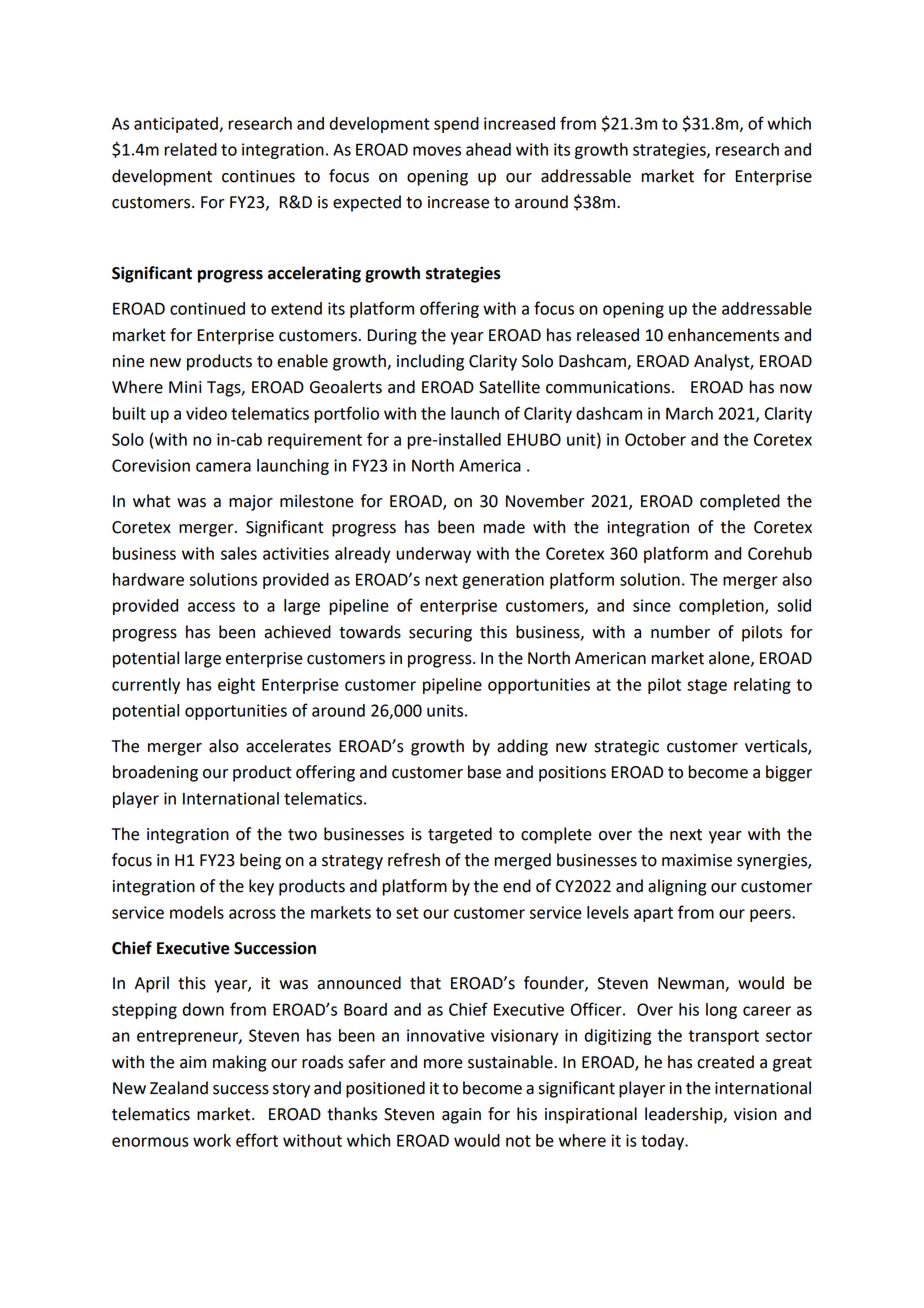 This page has width=924, height=1308. I want to click on related, so click(191, 149).
